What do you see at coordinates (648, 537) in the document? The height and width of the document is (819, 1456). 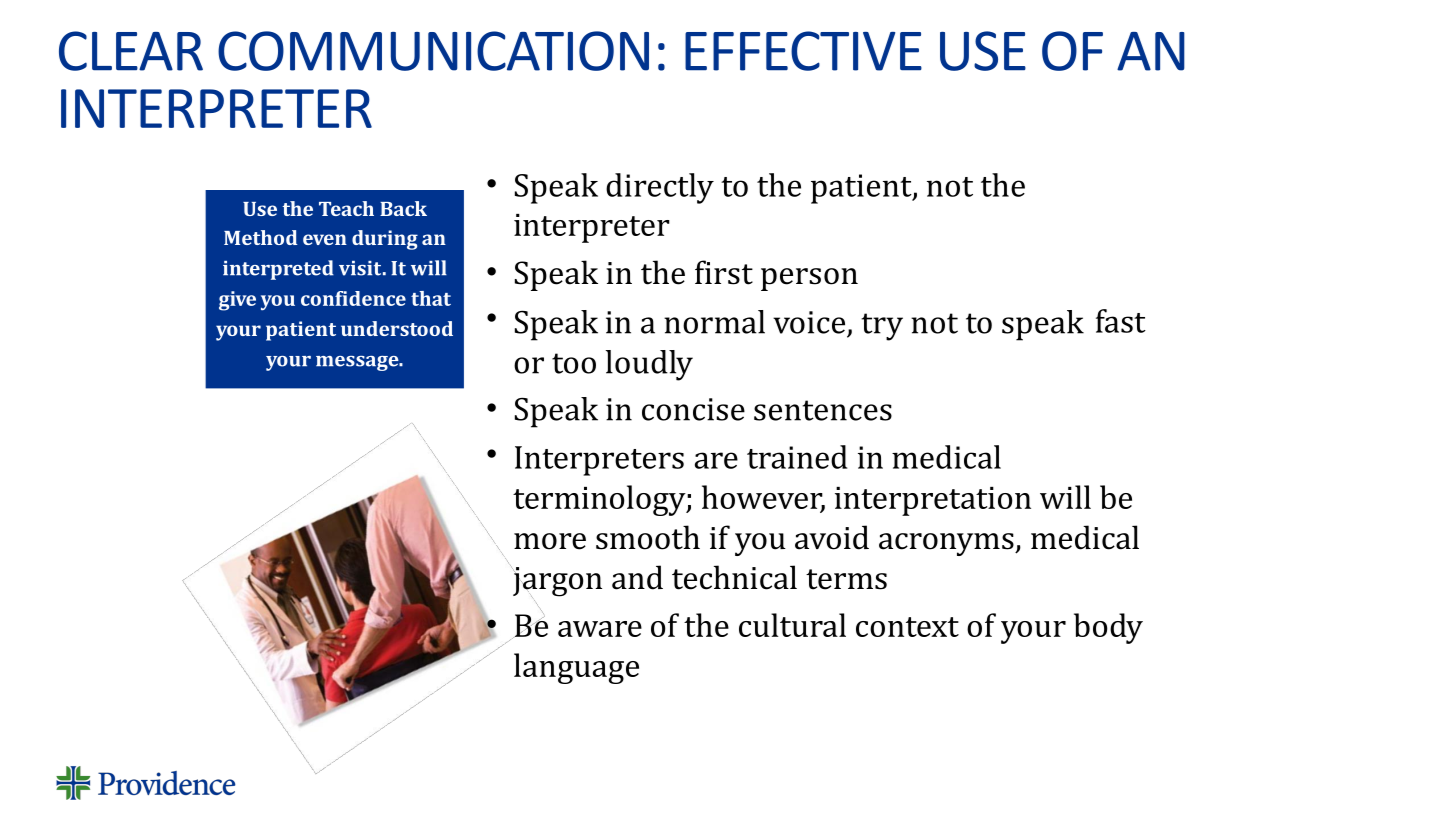 I see `smooth` at bounding box center [648, 537].
